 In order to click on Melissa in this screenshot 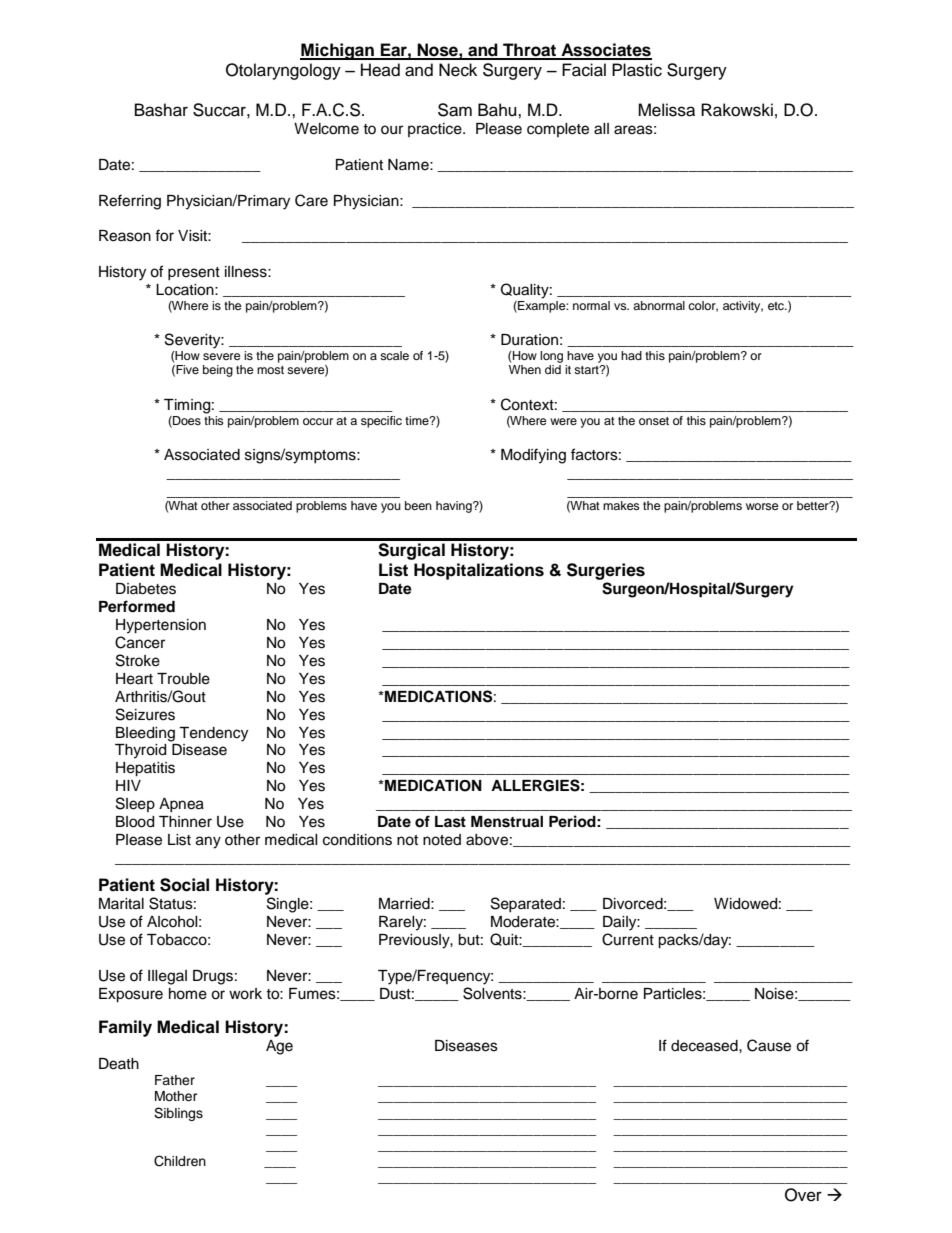, I will do `click(666, 110)`.
